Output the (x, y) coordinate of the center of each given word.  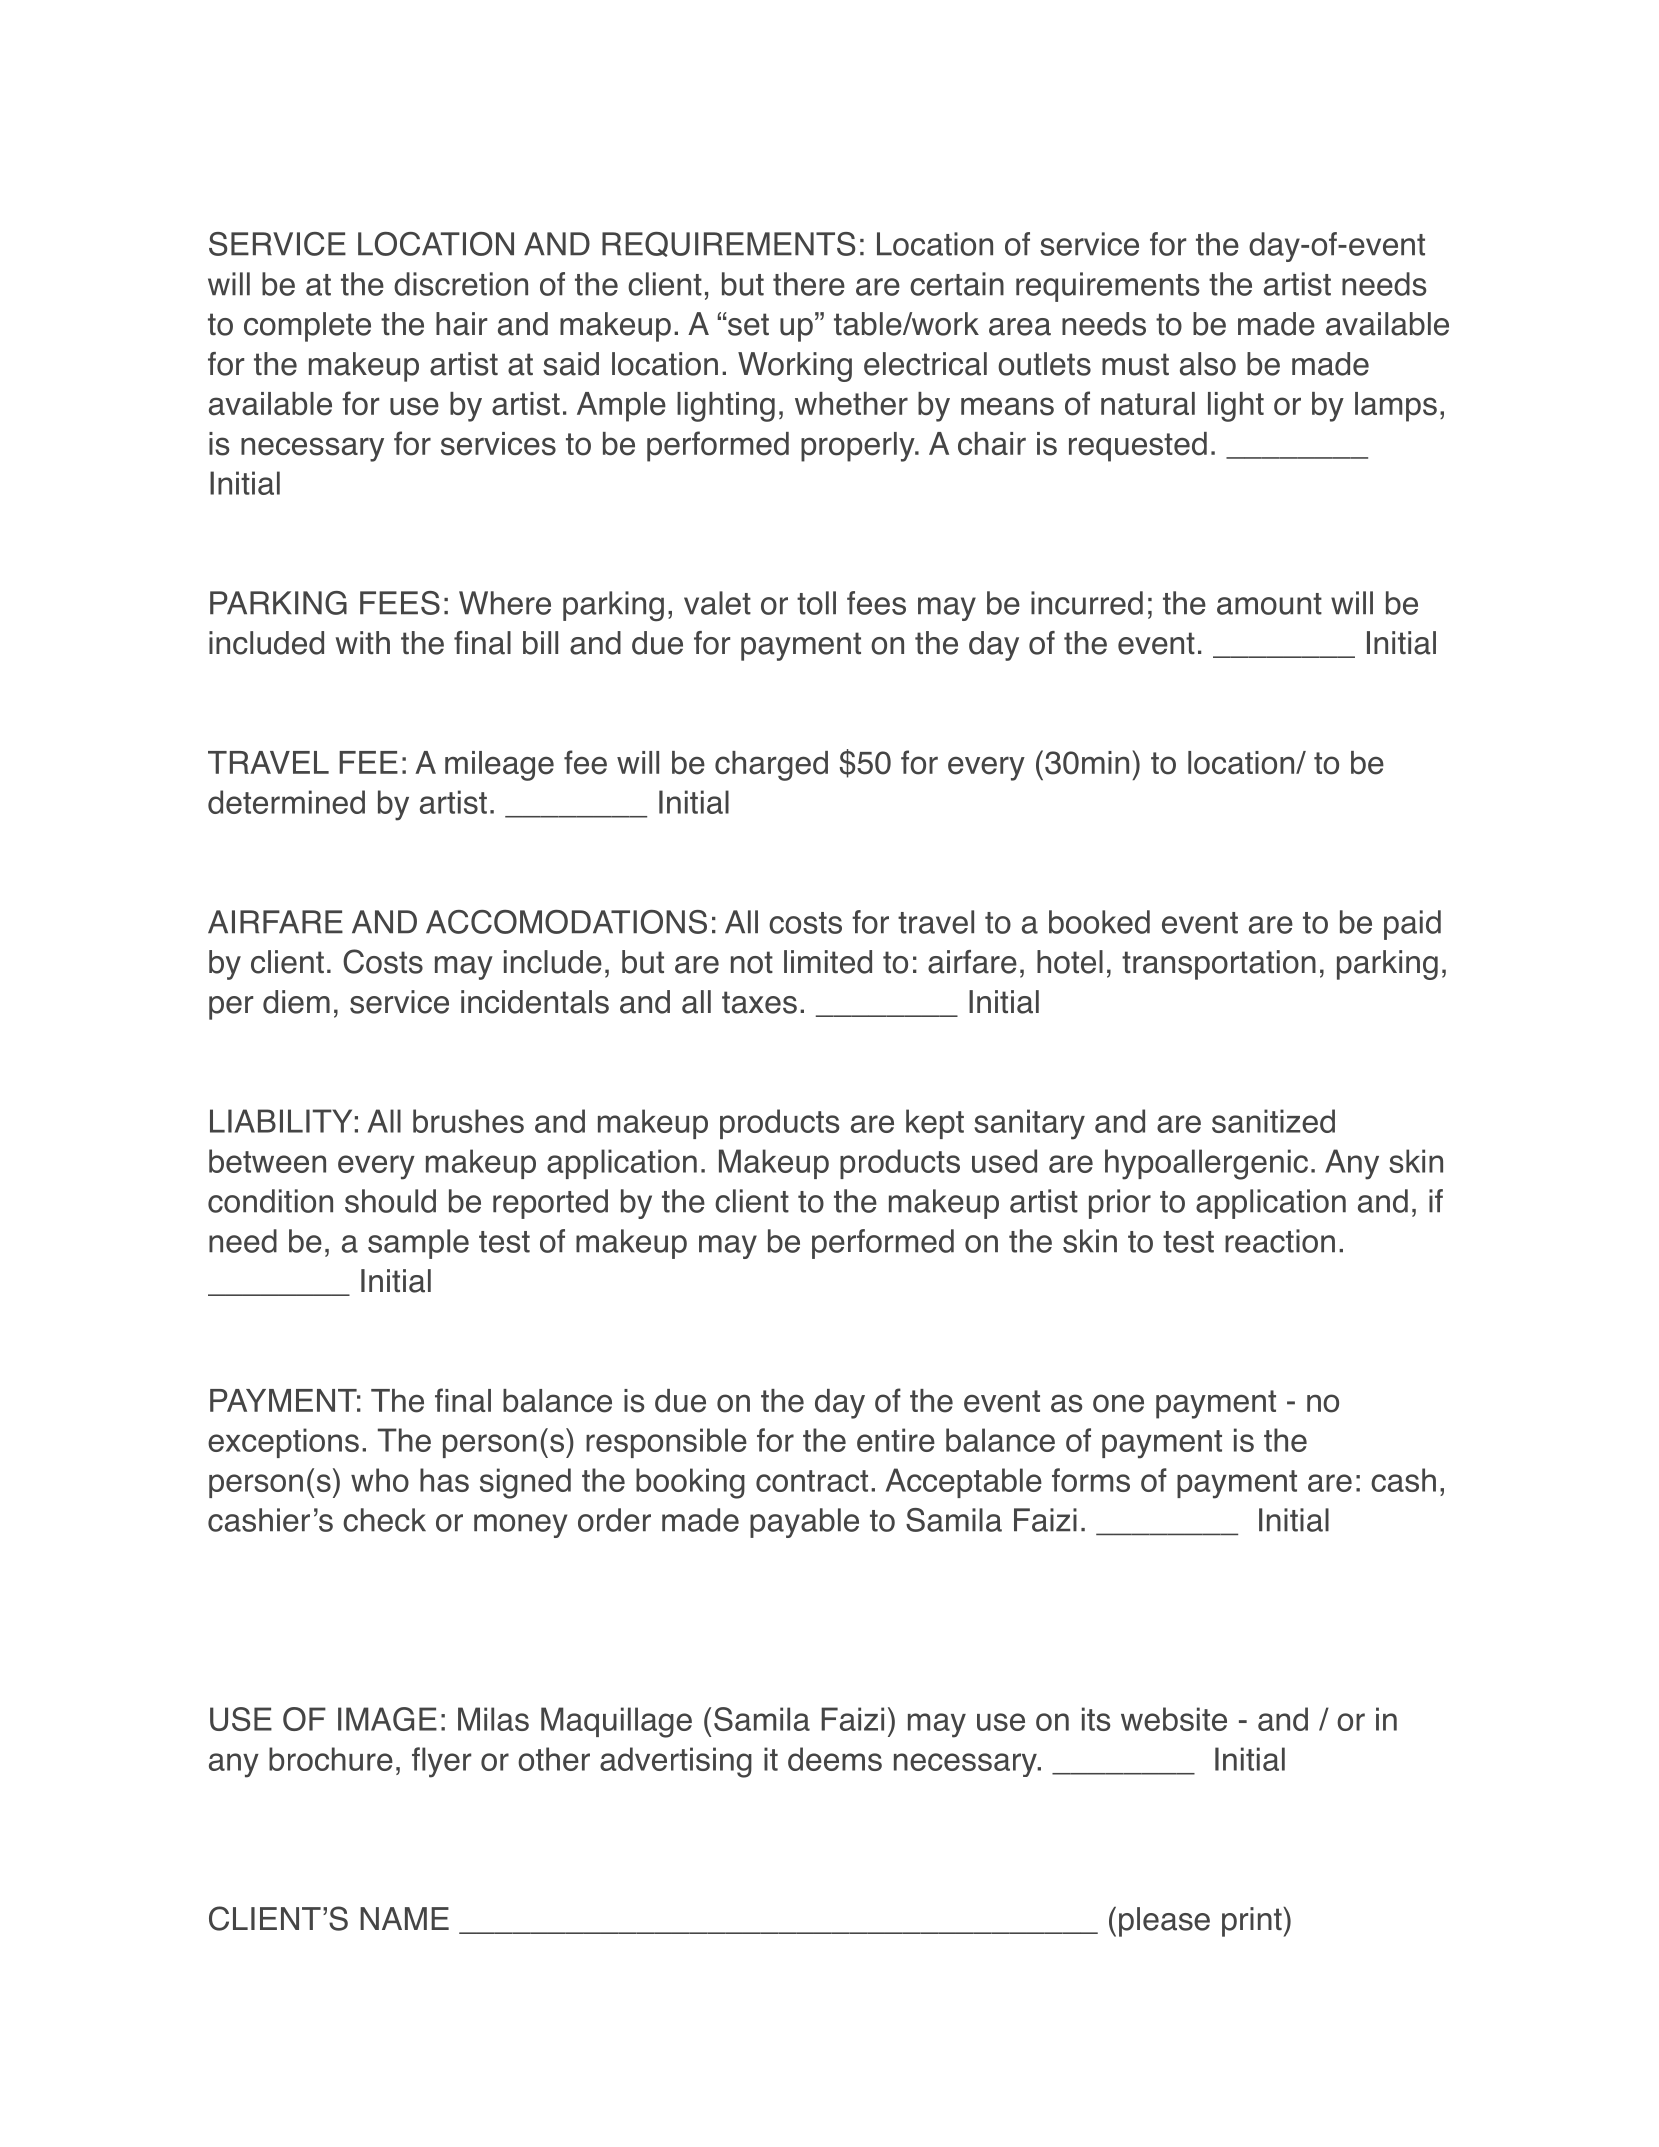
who (380, 1480)
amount (1269, 604)
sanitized (1273, 1121)
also (1208, 364)
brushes (468, 1121)
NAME (404, 1918)
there (809, 284)
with (363, 642)
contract (812, 1481)
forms (1091, 1480)
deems (835, 1759)
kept (935, 1124)
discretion (461, 284)
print (1253, 1922)
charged (771, 766)
